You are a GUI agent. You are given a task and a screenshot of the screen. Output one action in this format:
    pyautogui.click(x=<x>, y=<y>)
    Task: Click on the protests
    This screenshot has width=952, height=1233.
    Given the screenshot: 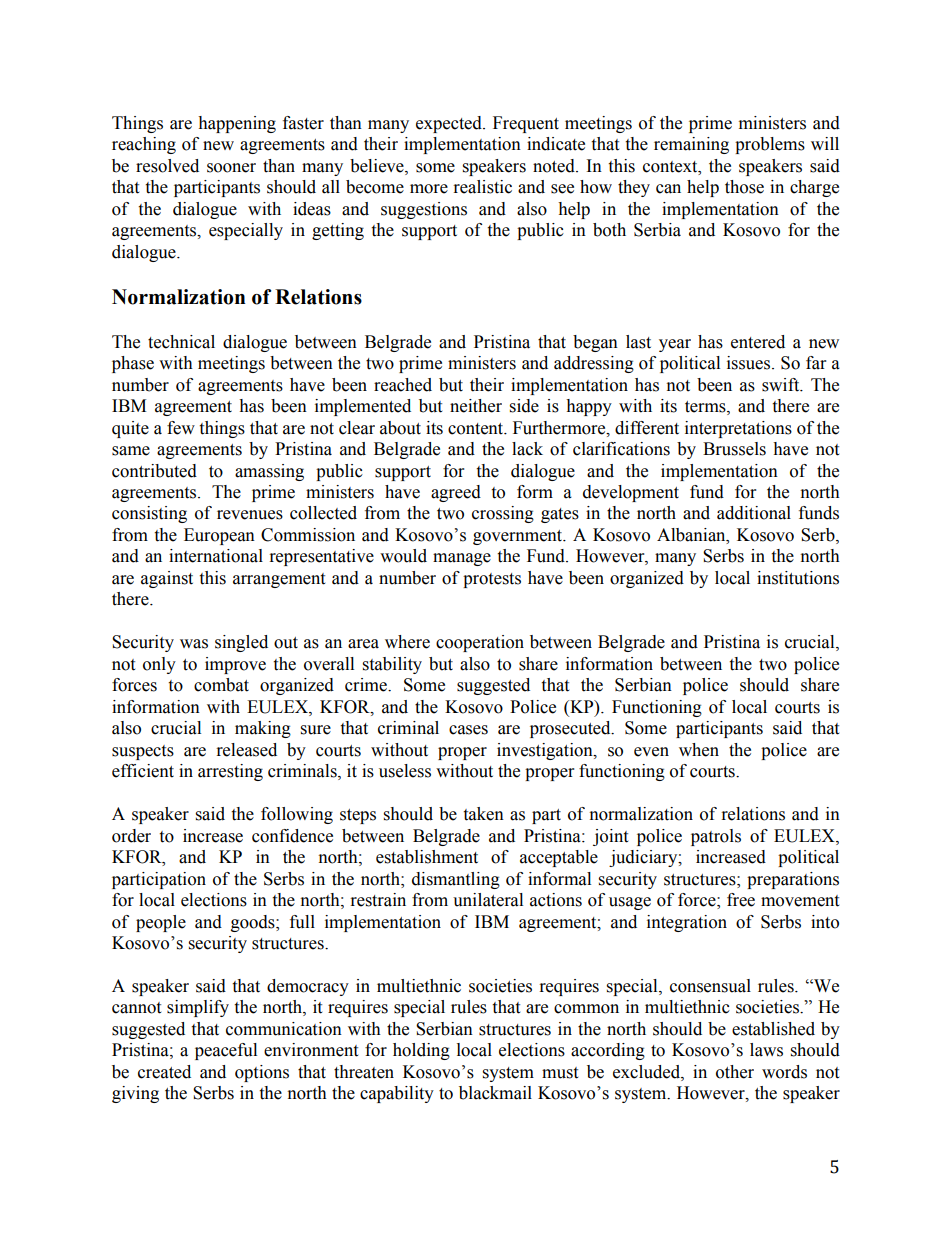 What is the action you would take?
    pyautogui.click(x=492, y=580)
